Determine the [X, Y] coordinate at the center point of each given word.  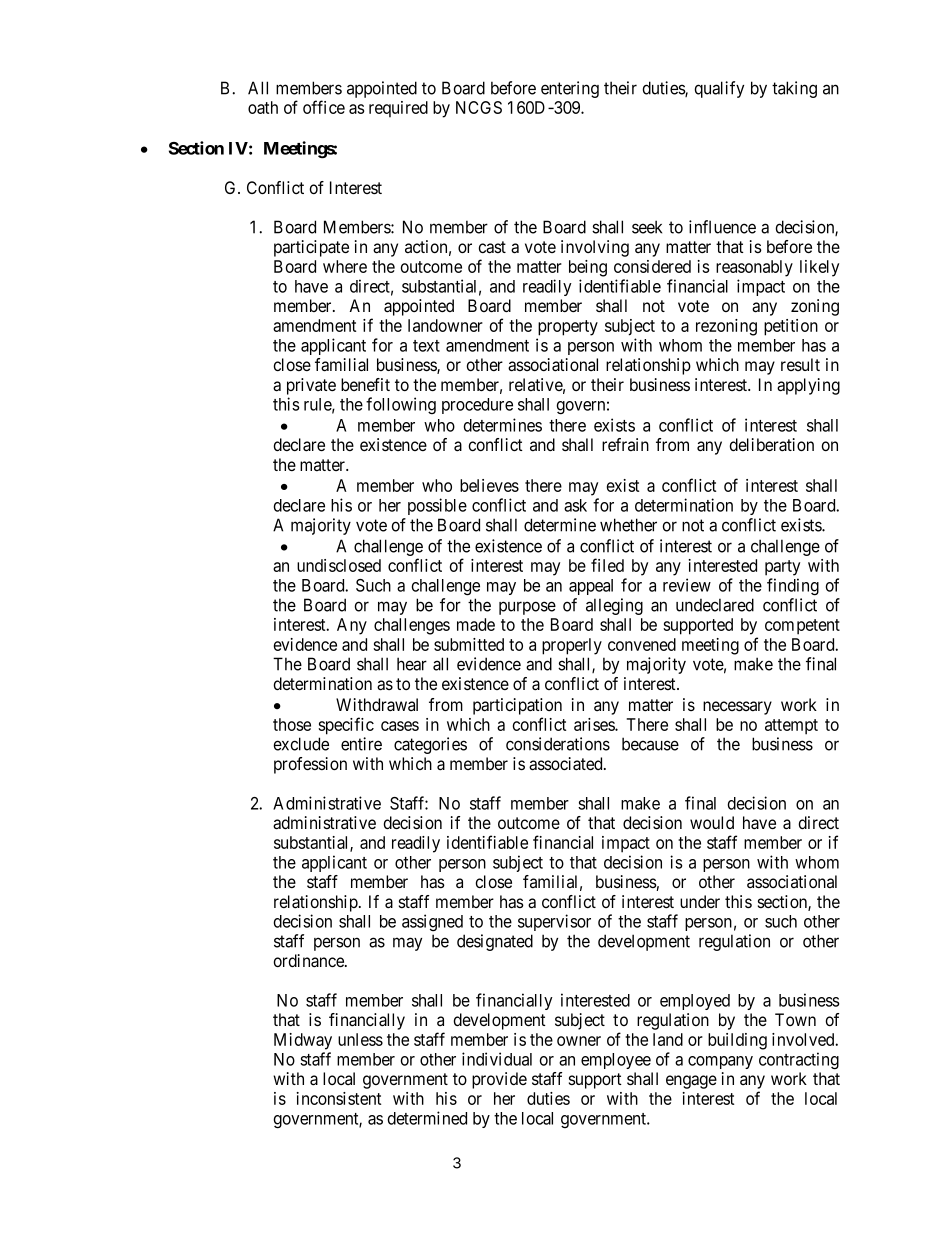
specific [346, 726]
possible [437, 506]
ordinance [310, 961]
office [324, 107]
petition [791, 327]
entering [570, 89]
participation [517, 706]
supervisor [554, 922]
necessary [737, 708]
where [345, 266]
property [568, 328]
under [700, 901]
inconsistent [338, 1098]
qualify [719, 89]
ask [575, 505]
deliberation [772, 445]
